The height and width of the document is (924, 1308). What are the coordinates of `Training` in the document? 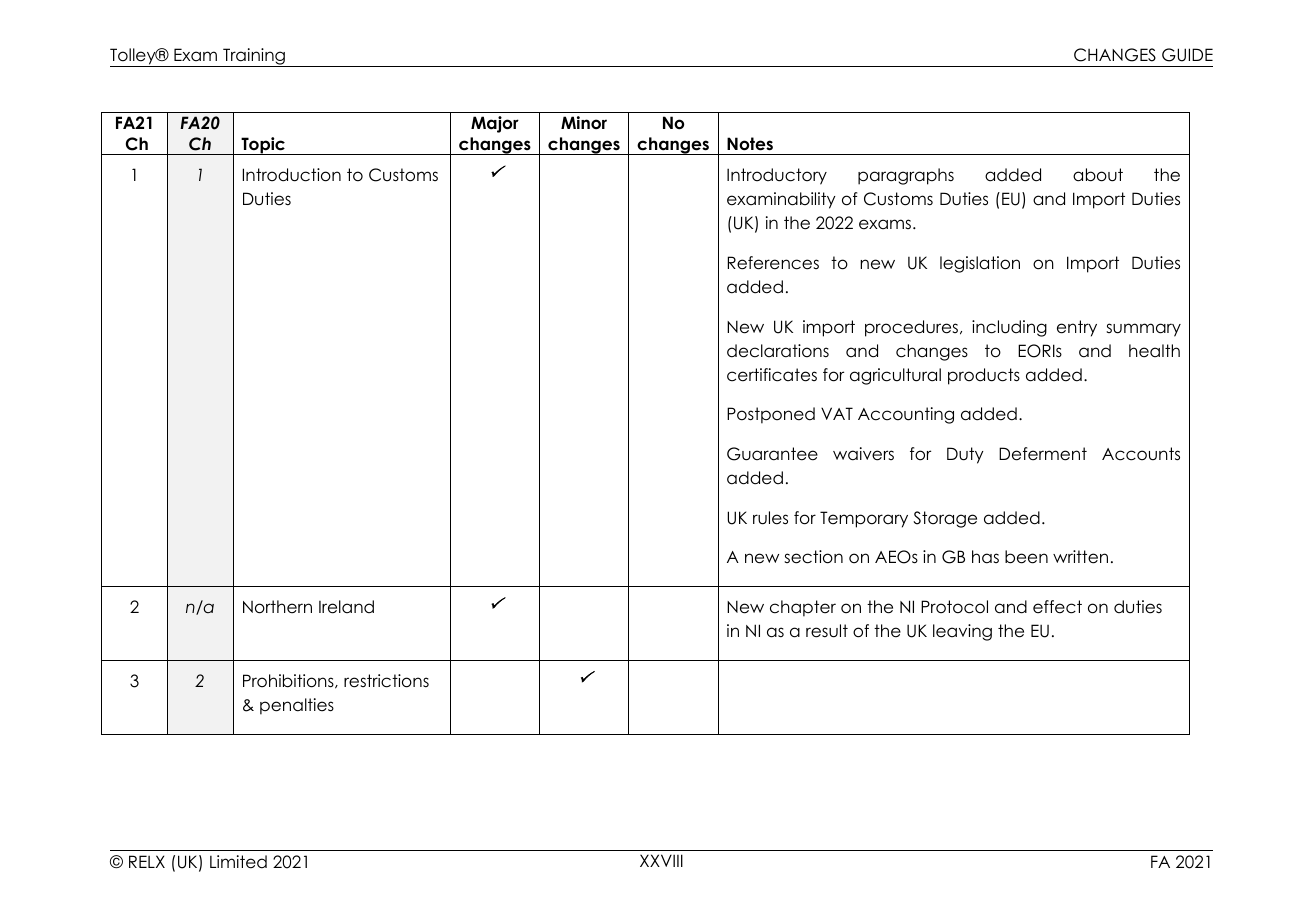 It's located at (254, 57).
